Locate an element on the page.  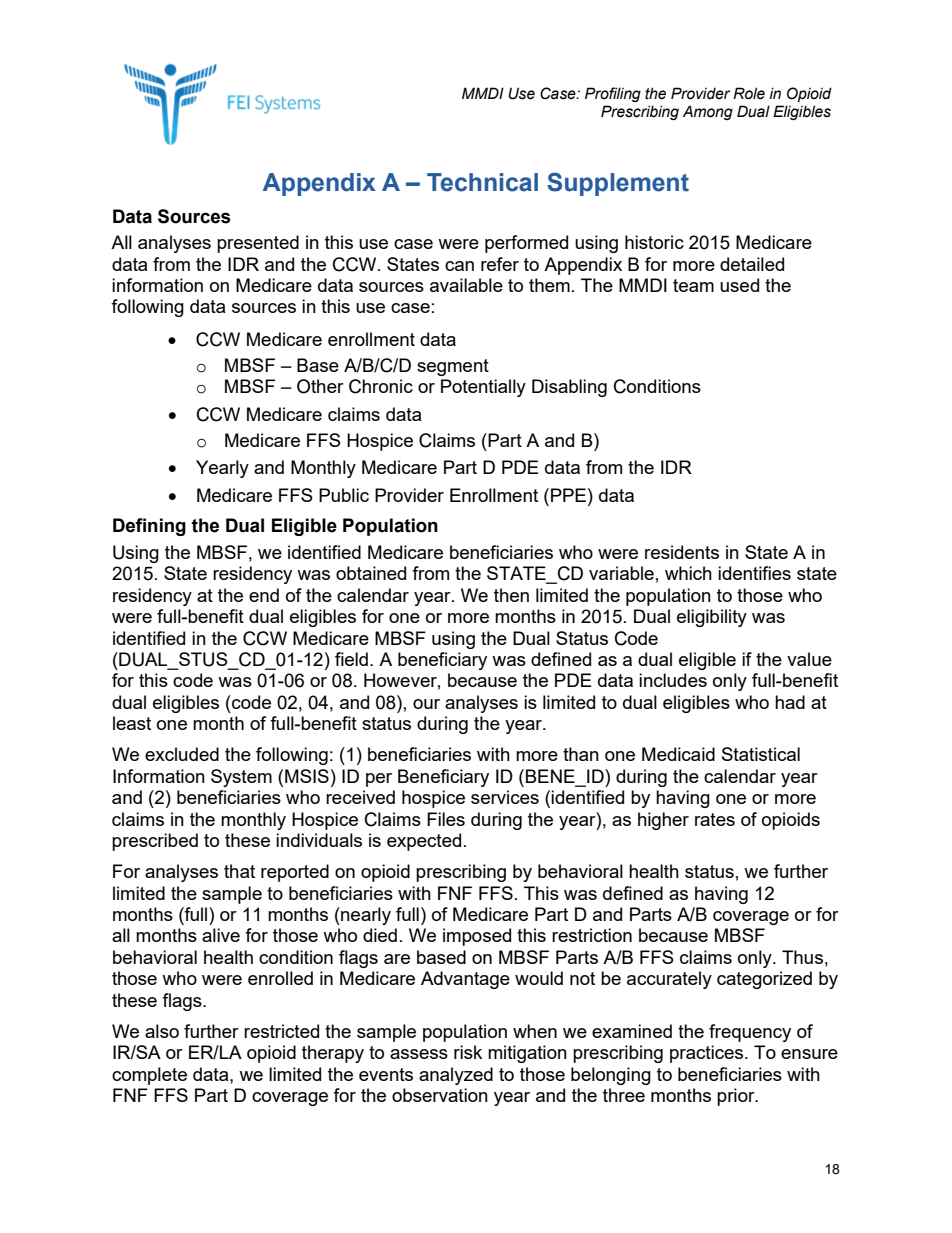
includes is located at coordinates (673, 680).
